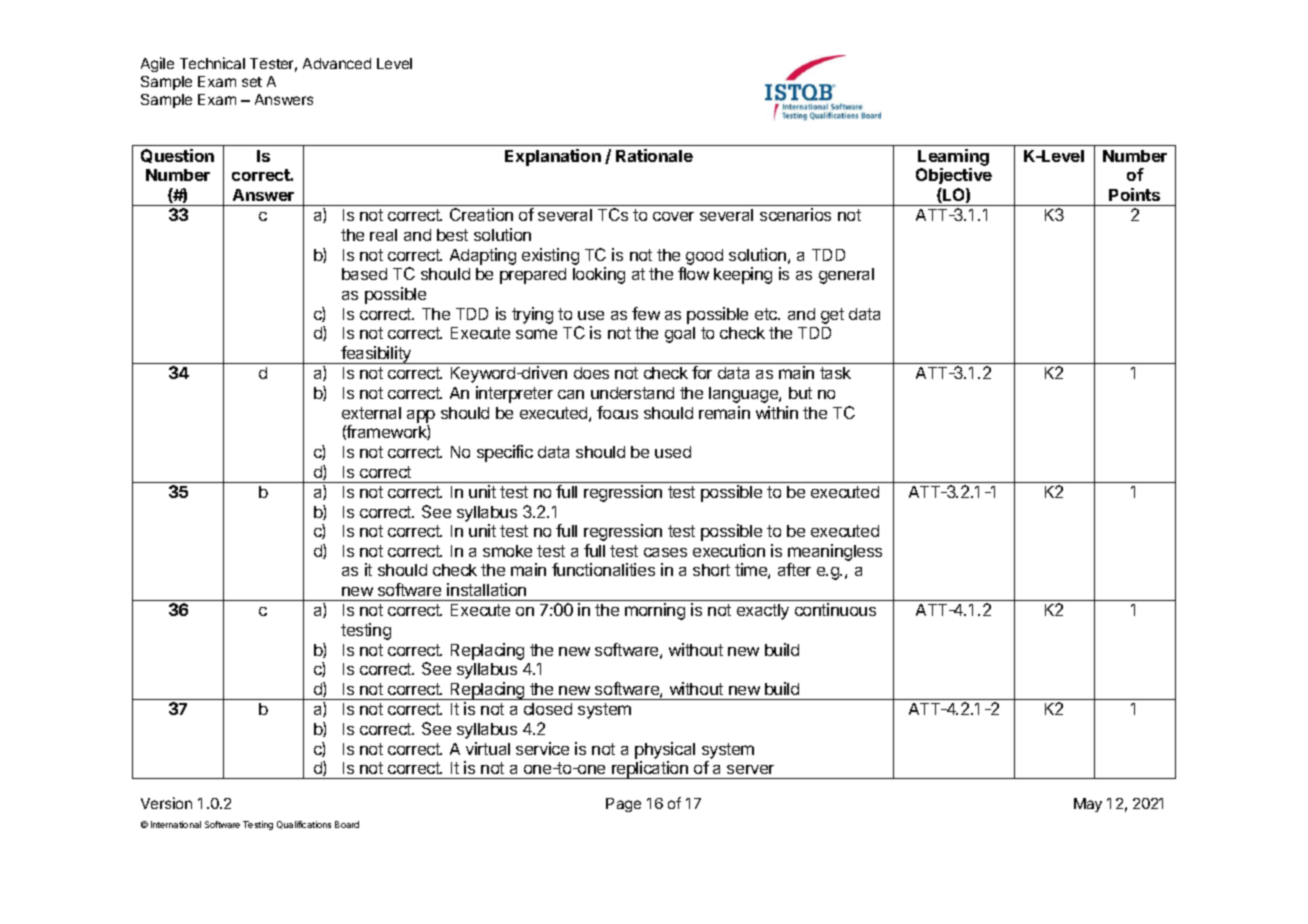  Describe the element at coordinates (673, 452) in the image. I see `used` at that location.
